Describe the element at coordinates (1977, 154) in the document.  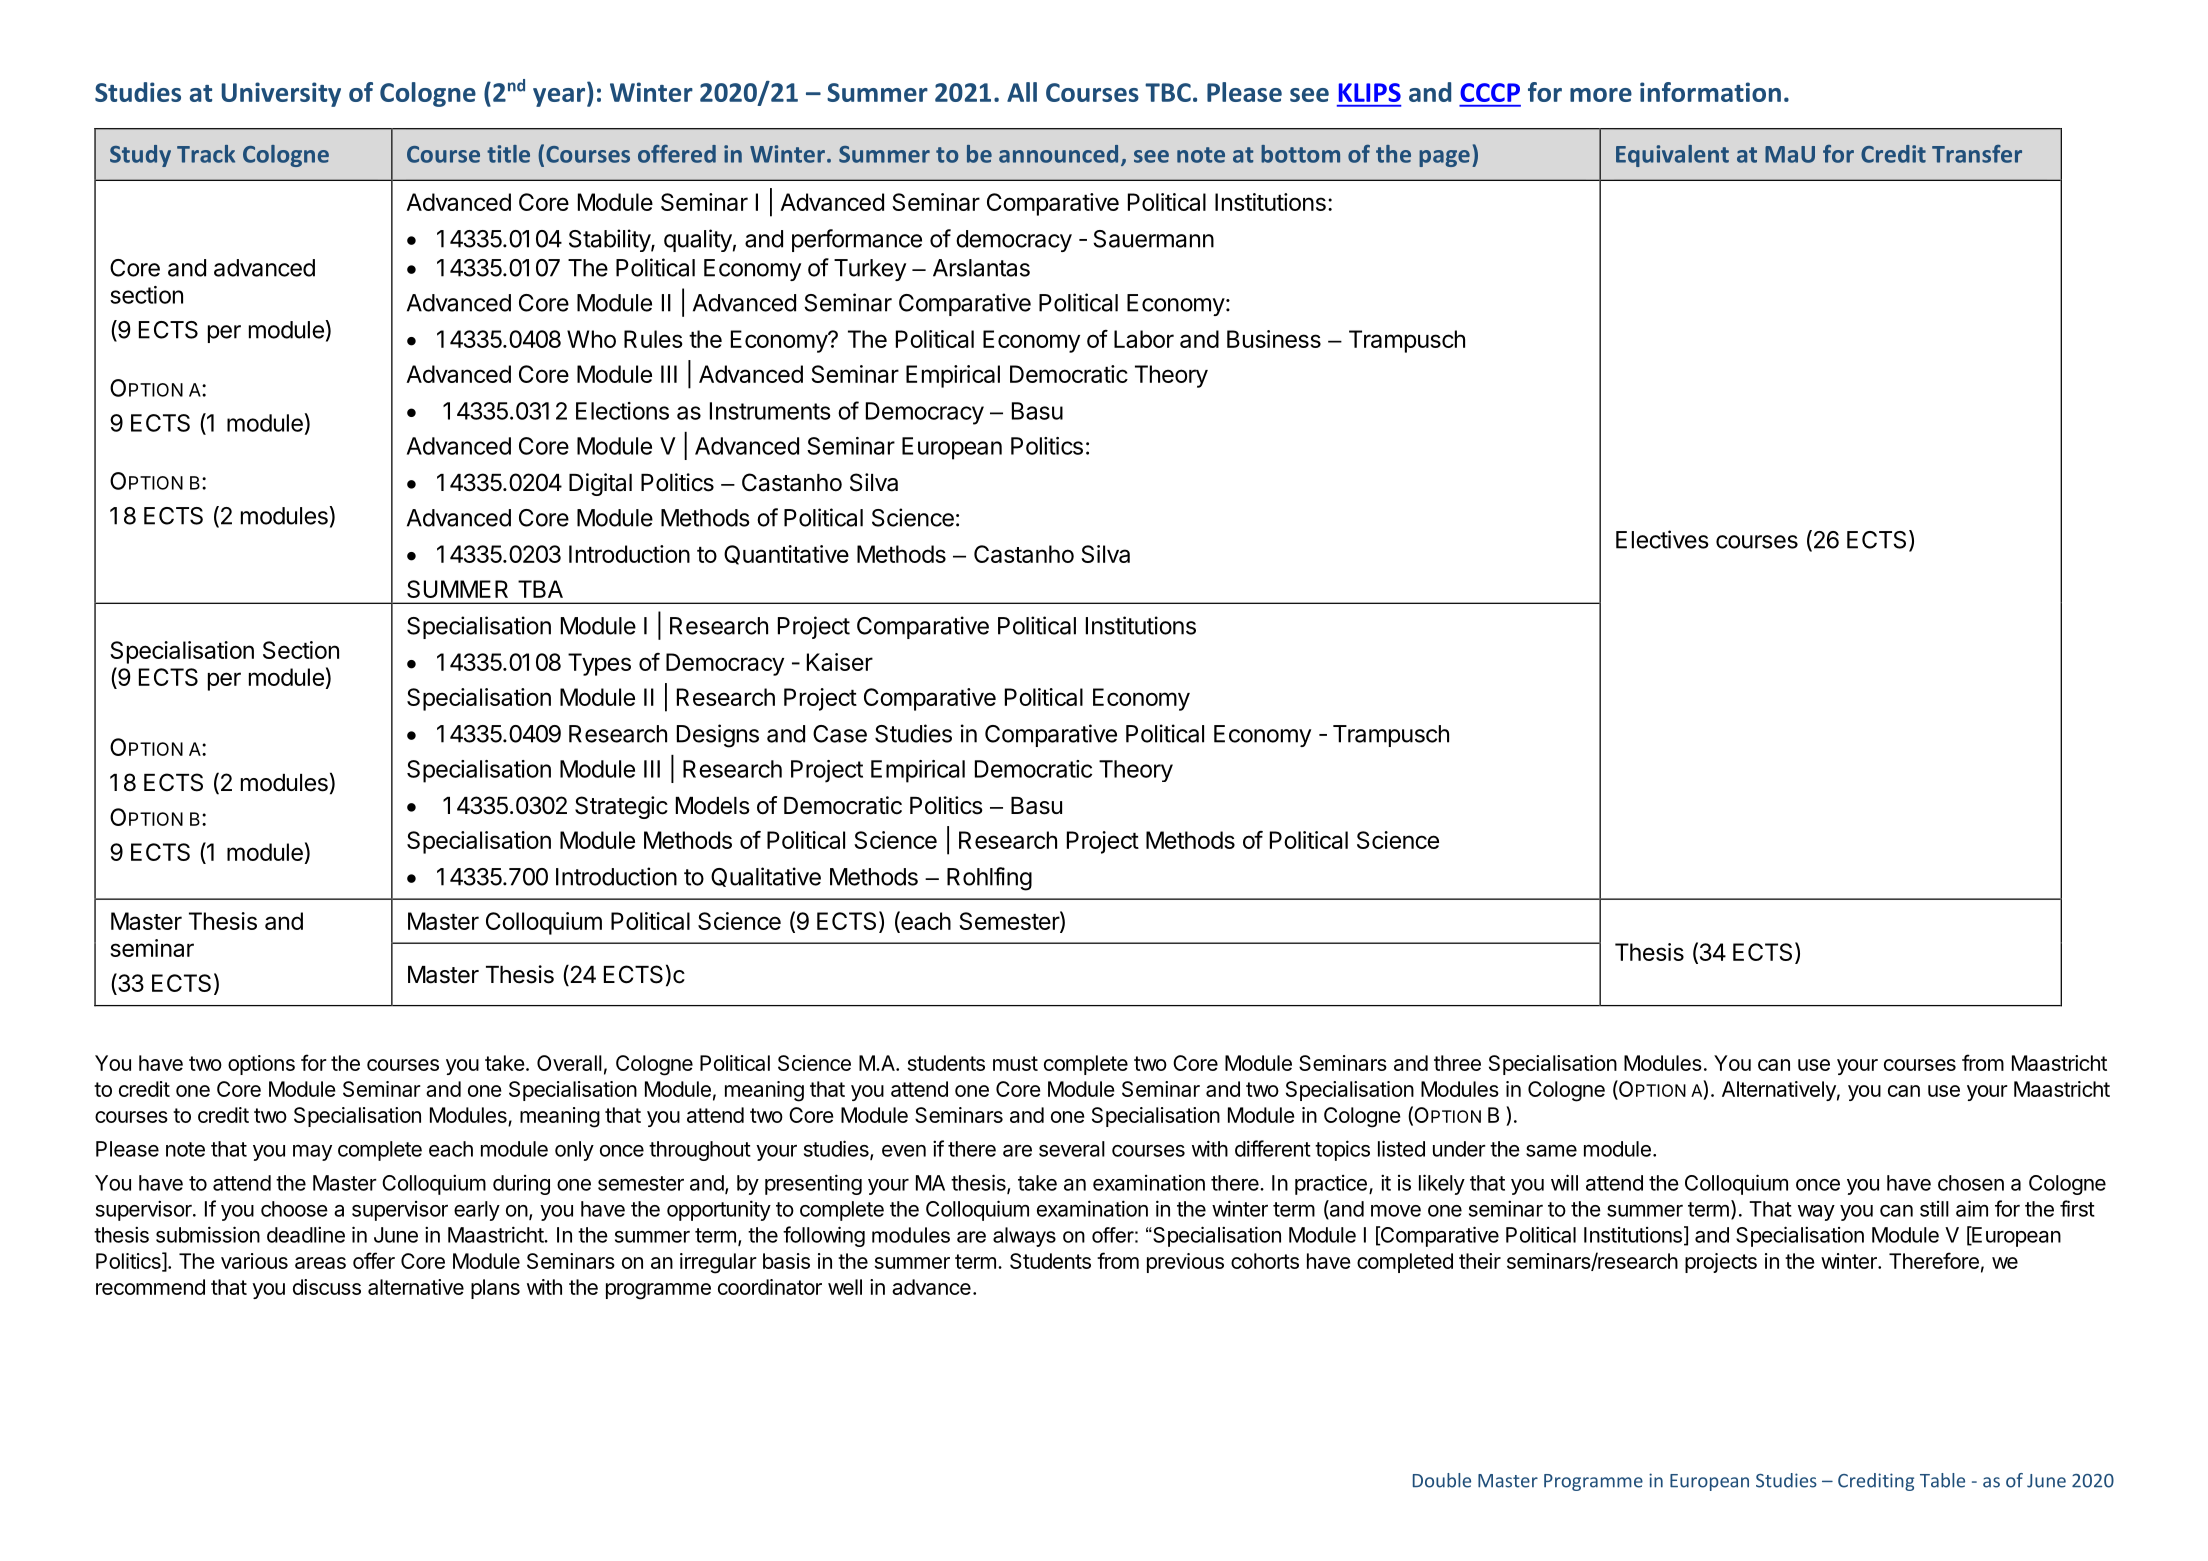
I see `Transfer` at that location.
